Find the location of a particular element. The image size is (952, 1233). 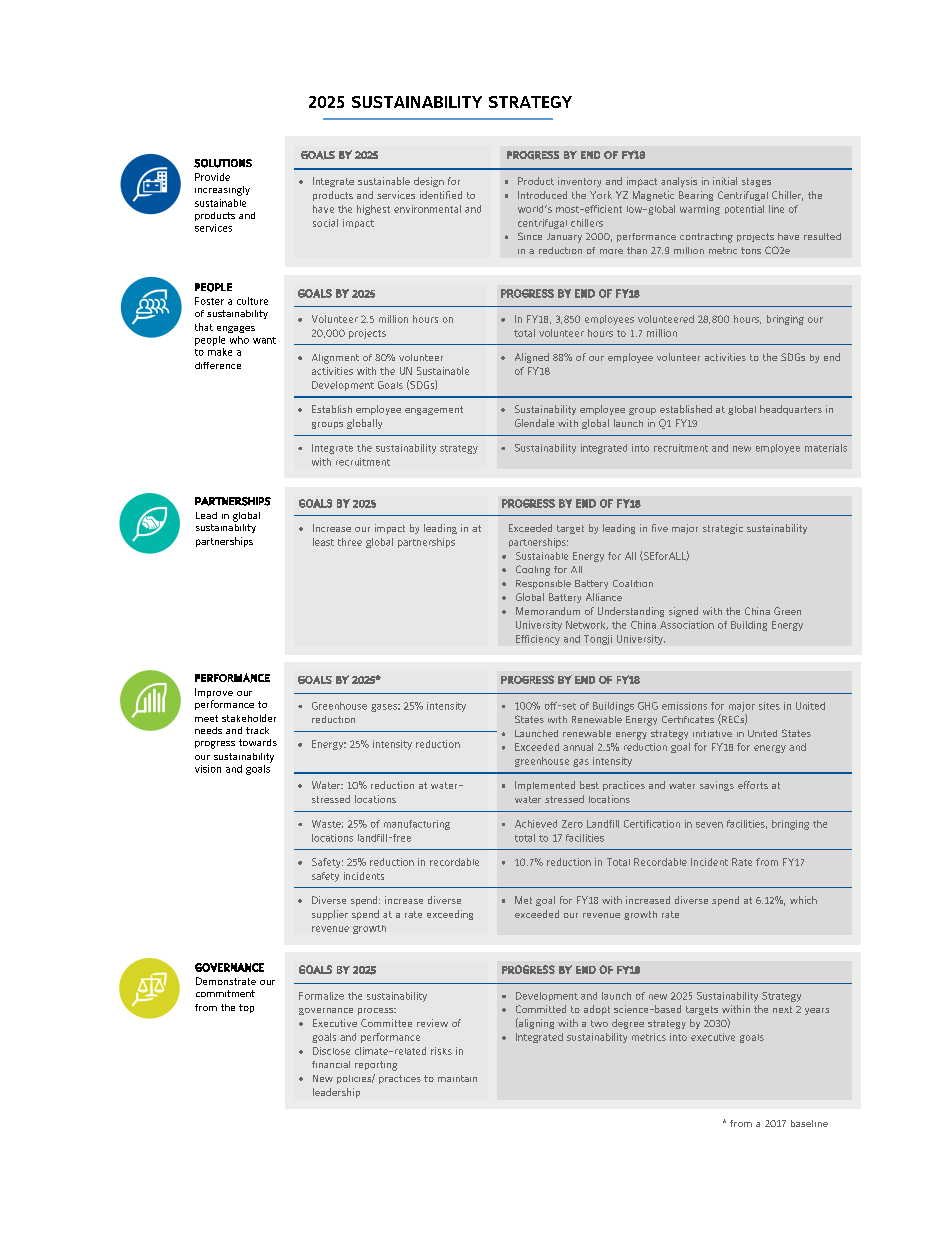

towards is located at coordinates (258, 742).
